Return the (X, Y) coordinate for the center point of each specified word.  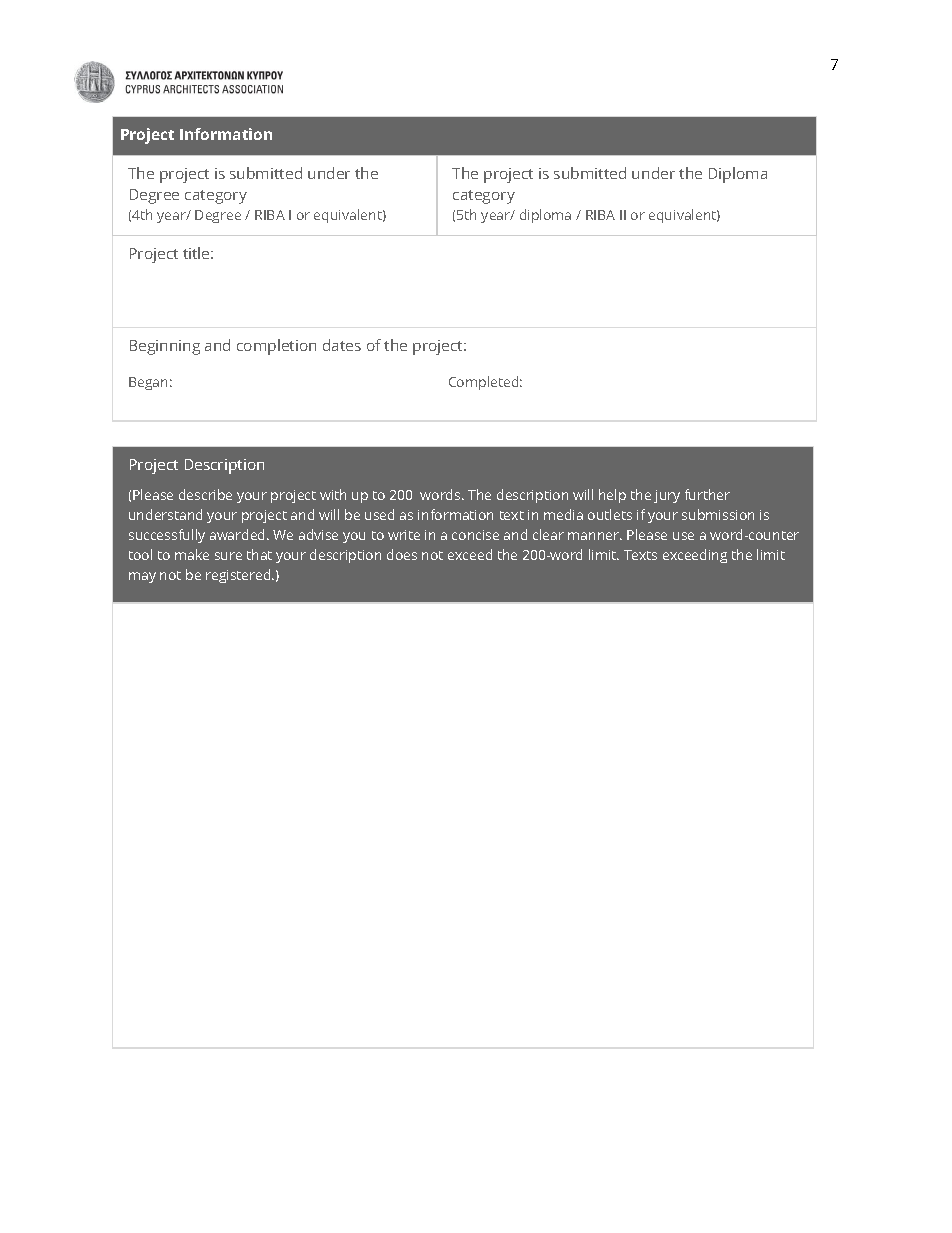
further (707, 494)
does (402, 554)
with (333, 494)
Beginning (165, 347)
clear (548, 534)
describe (205, 494)
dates (342, 345)
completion (276, 347)
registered (239, 576)
